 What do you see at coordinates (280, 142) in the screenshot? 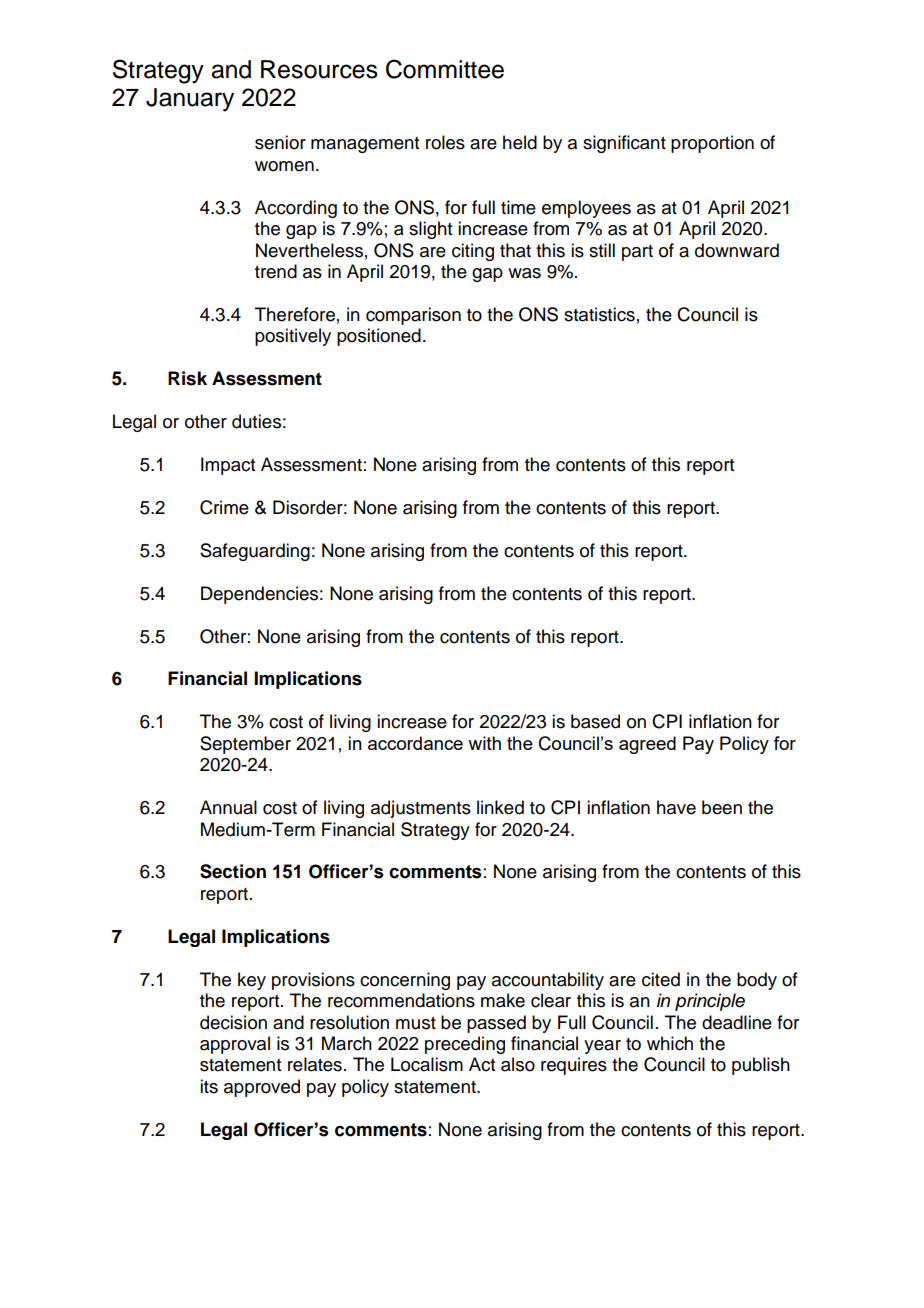
I see `senior` at bounding box center [280, 142].
